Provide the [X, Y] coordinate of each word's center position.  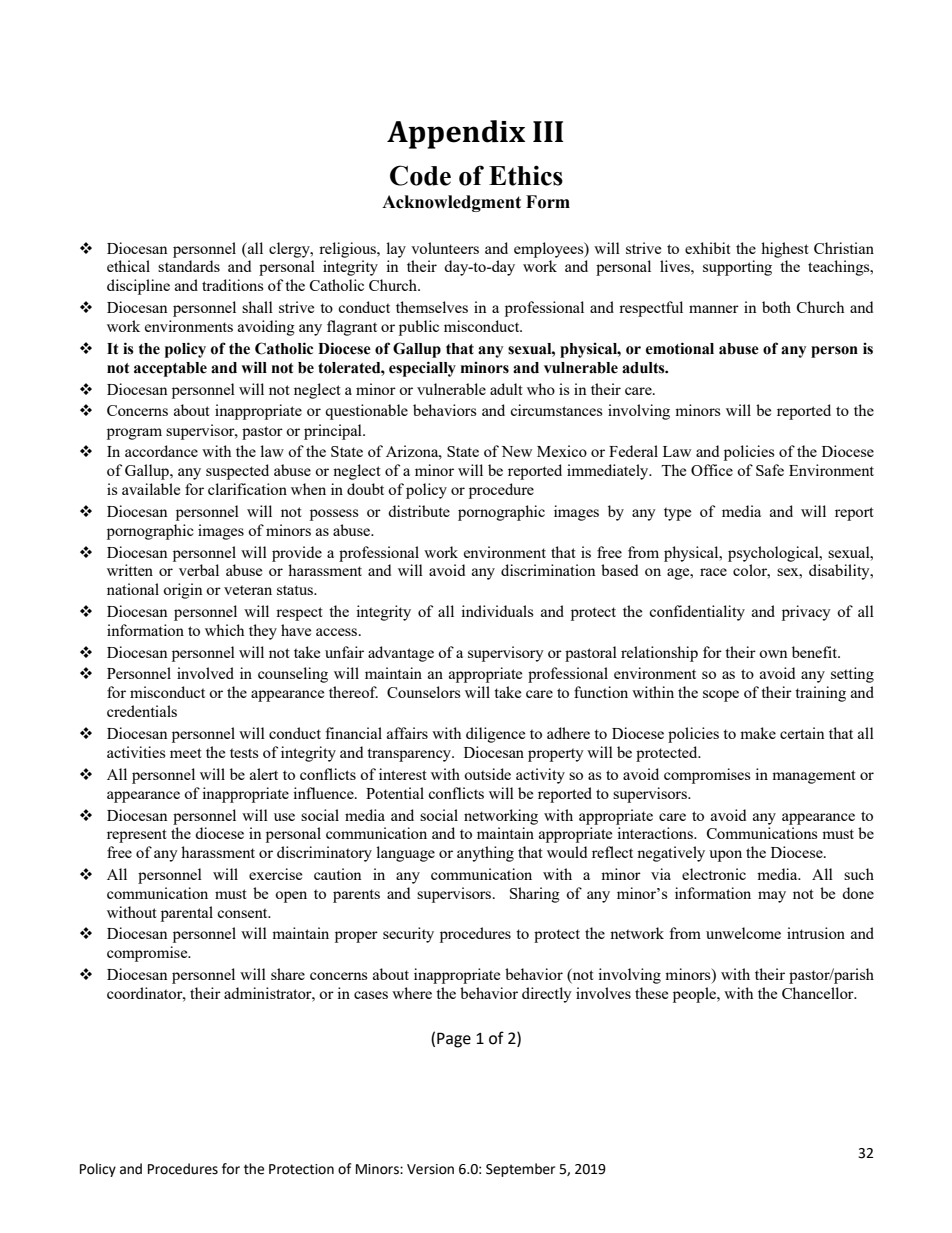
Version [430, 1169]
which [224, 630]
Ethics [526, 175]
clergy [290, 250]
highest [785, 250]
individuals [497, 611]
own [773, 654]
